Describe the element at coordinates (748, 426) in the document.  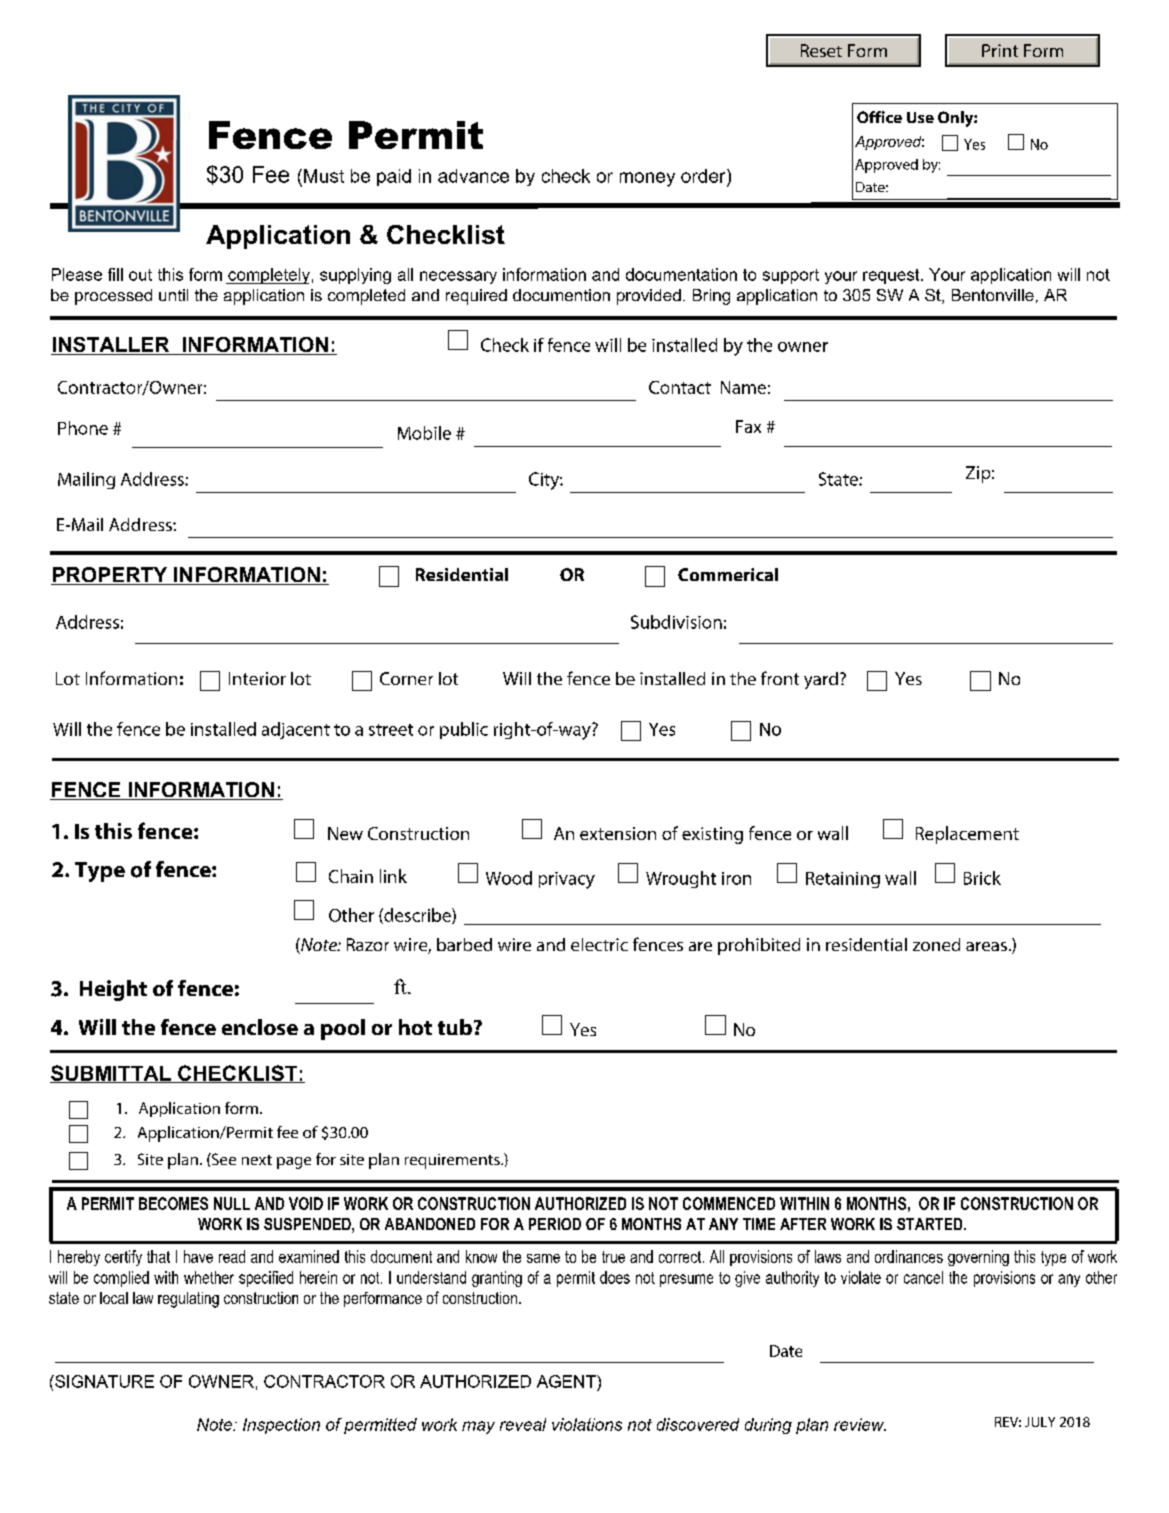
I see `Fax` at that location.
